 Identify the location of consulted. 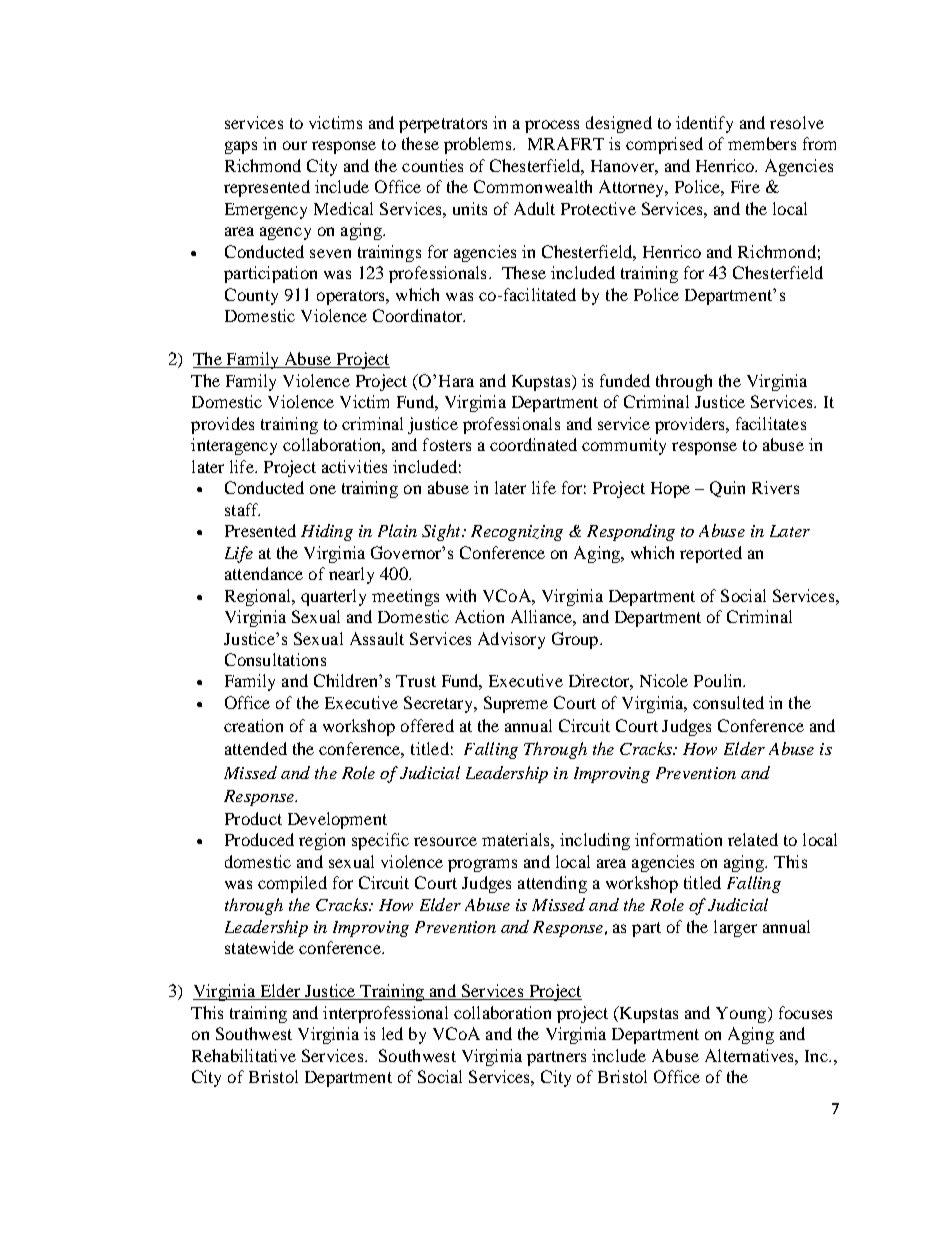
(728, 702).
